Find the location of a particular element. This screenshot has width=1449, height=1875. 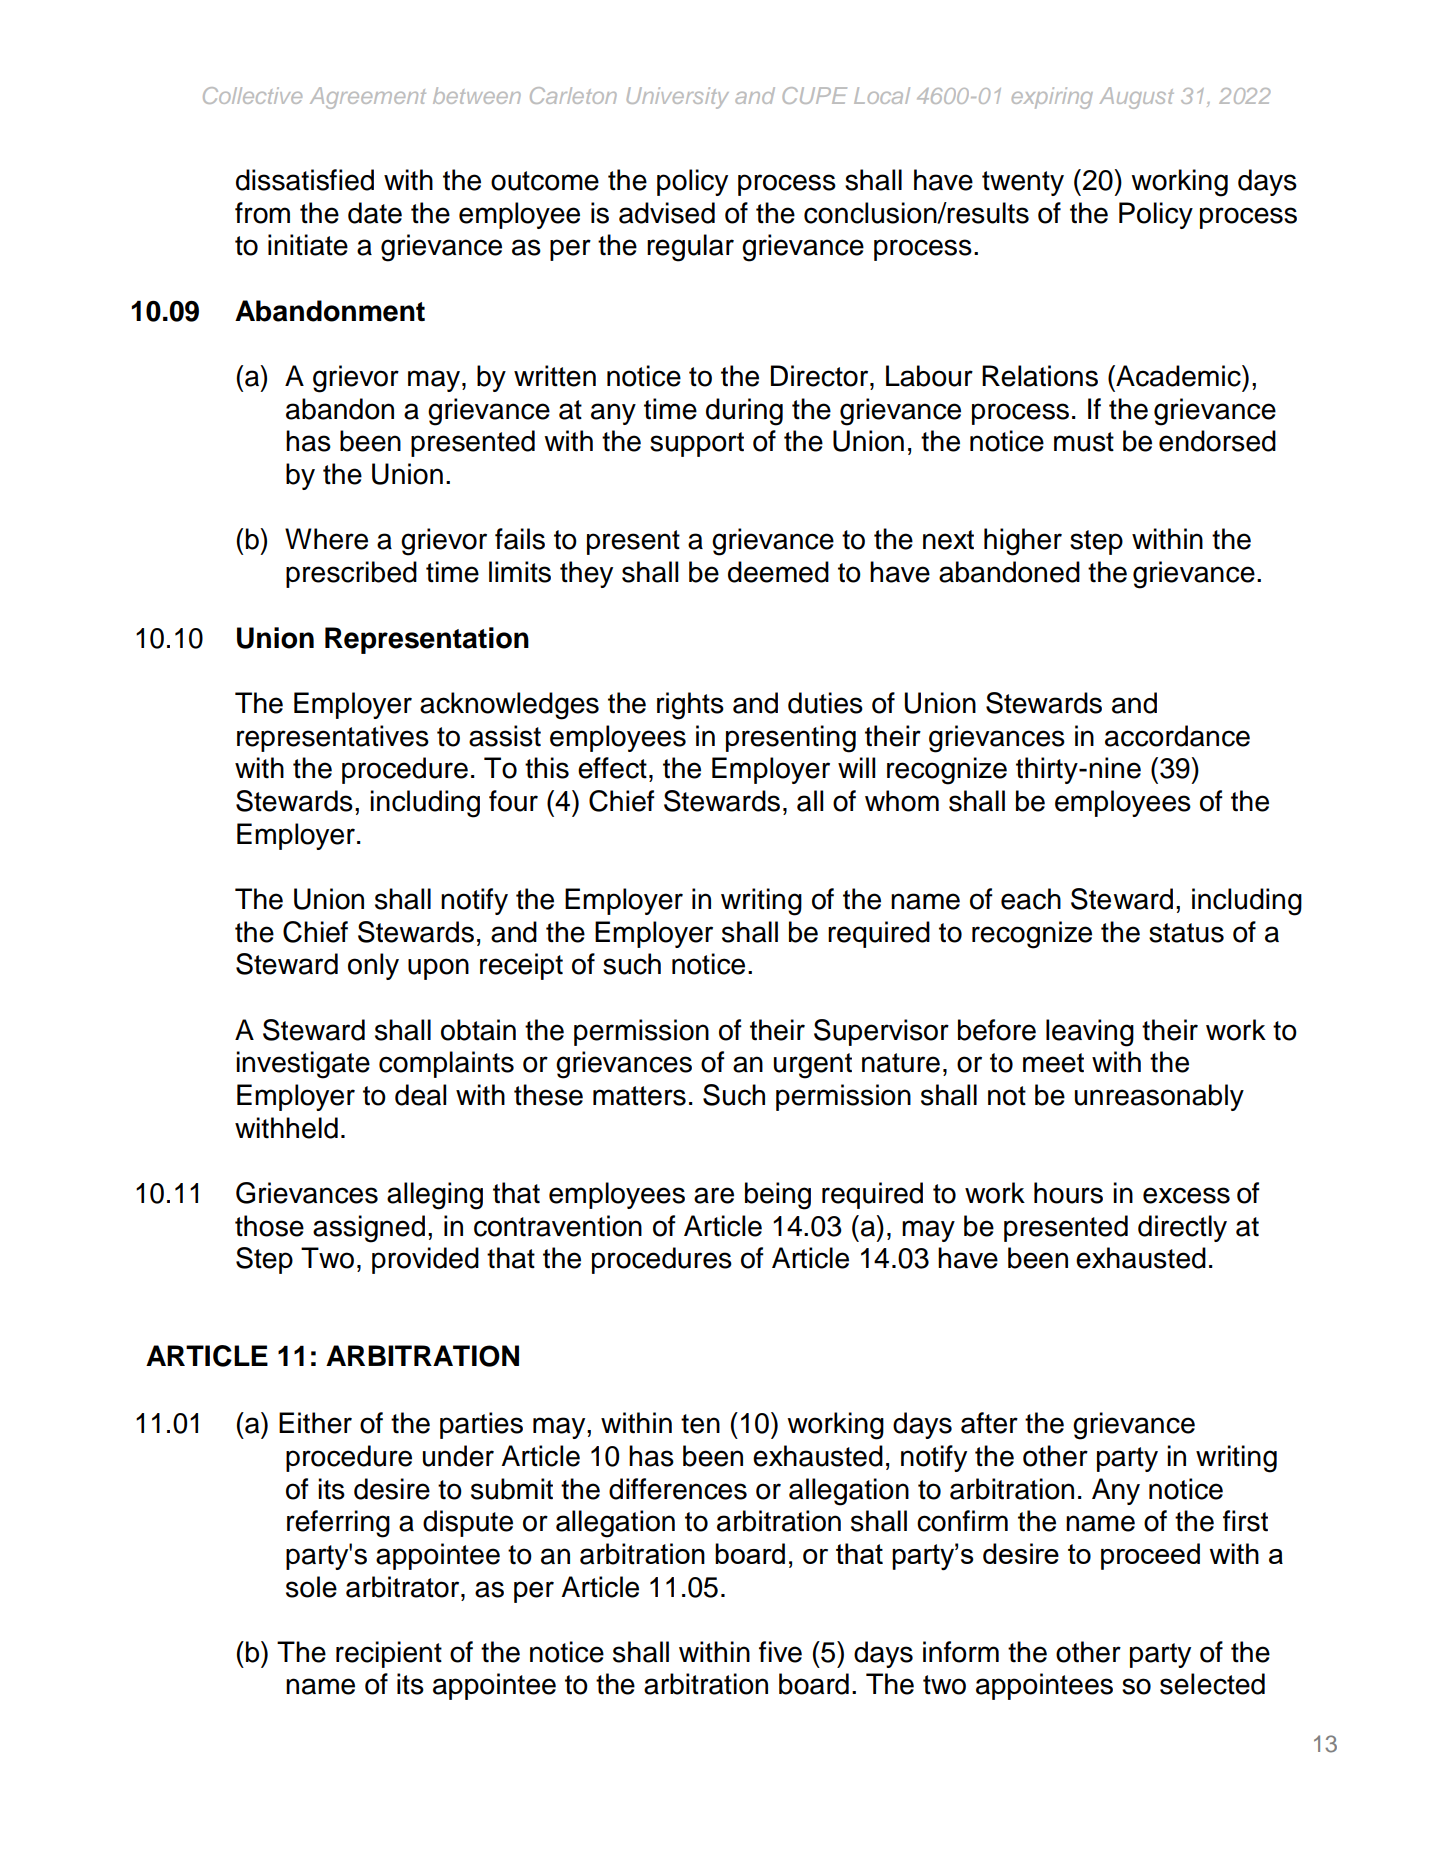

August is located at coordinates (1137, 98).
